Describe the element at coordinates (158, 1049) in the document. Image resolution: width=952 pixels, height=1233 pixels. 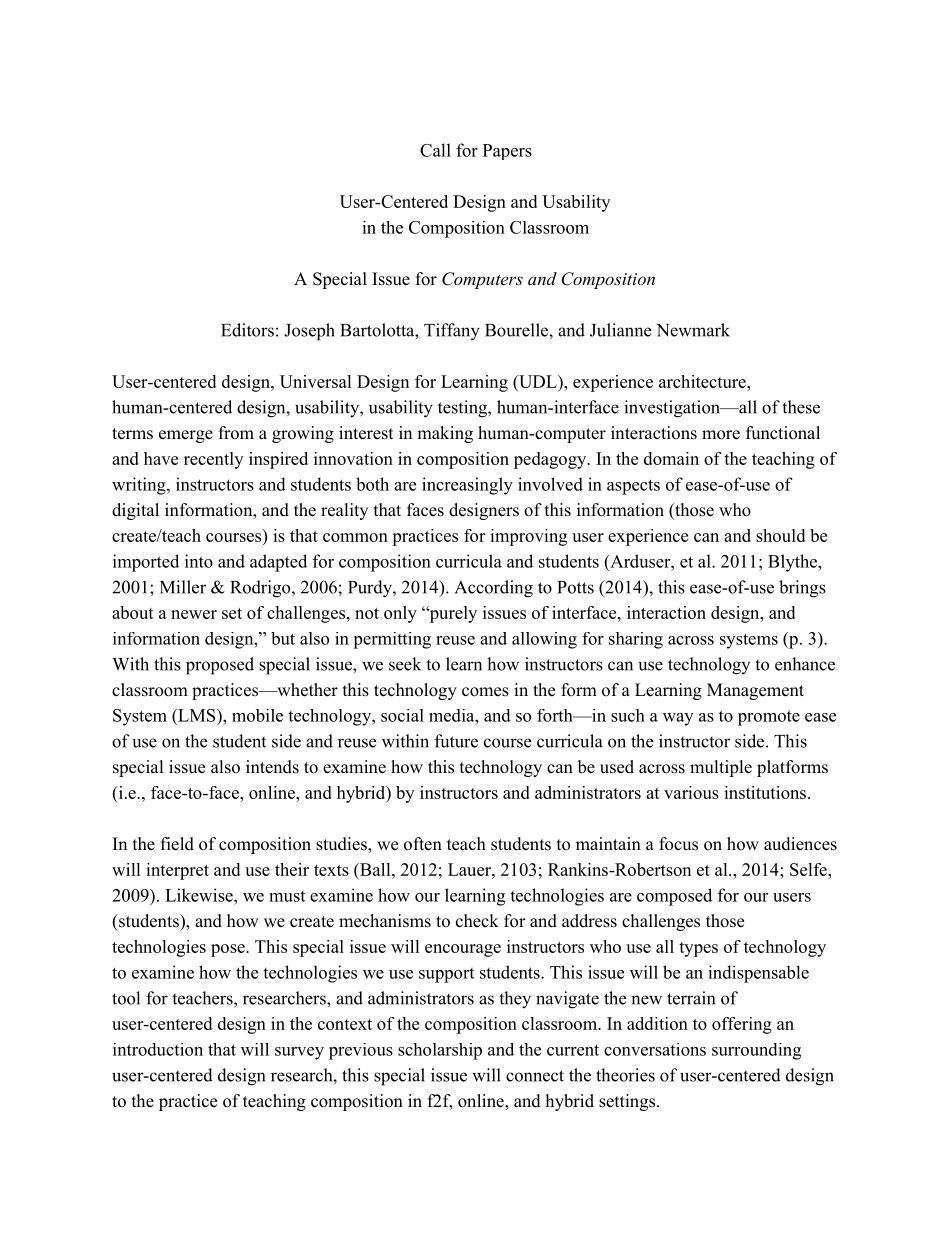
I see `introduction` at that location.
